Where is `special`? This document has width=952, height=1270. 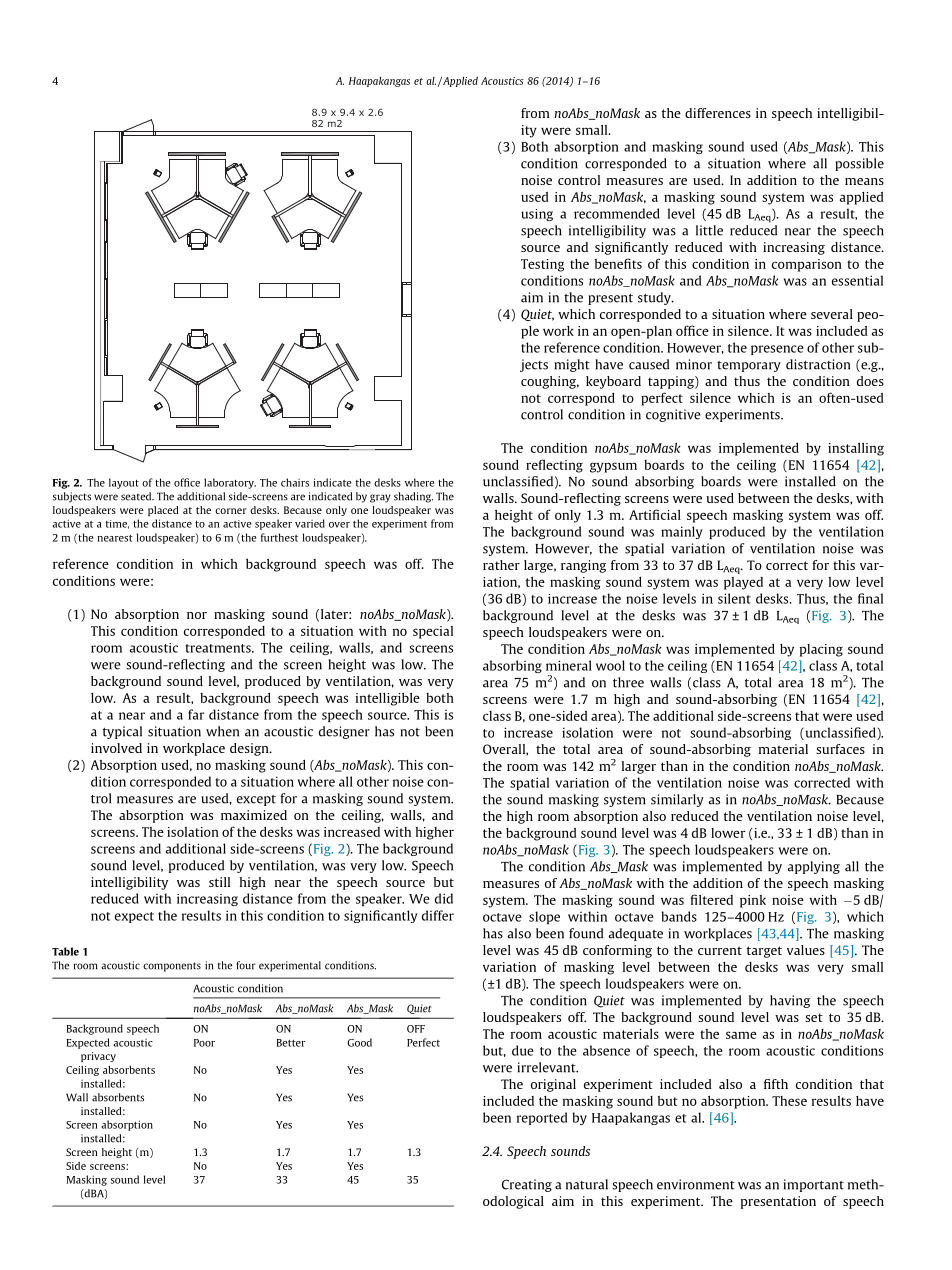
special is located at coordinates (433, 632).
